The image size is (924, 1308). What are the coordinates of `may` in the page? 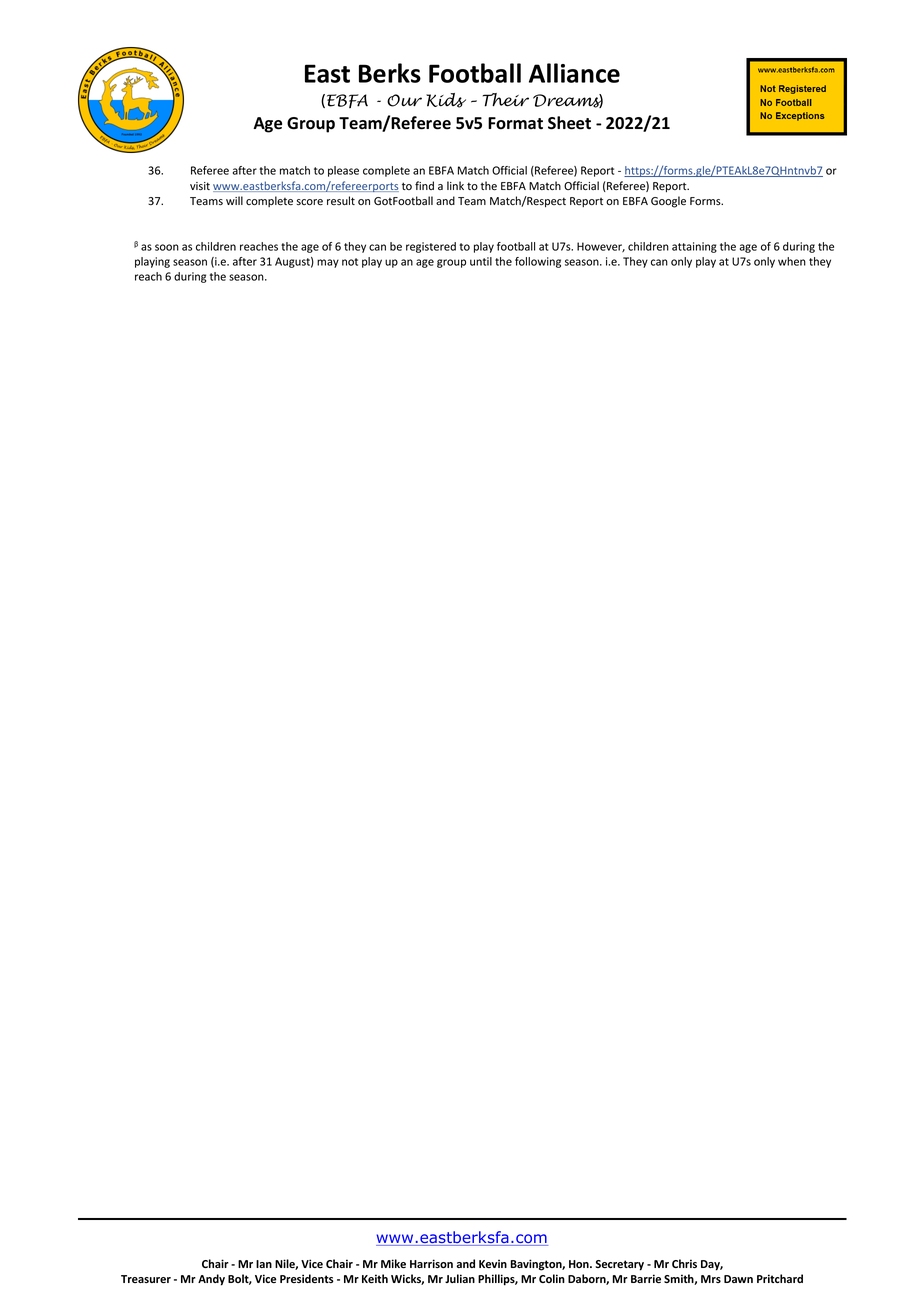 It's located at (328, 263).
